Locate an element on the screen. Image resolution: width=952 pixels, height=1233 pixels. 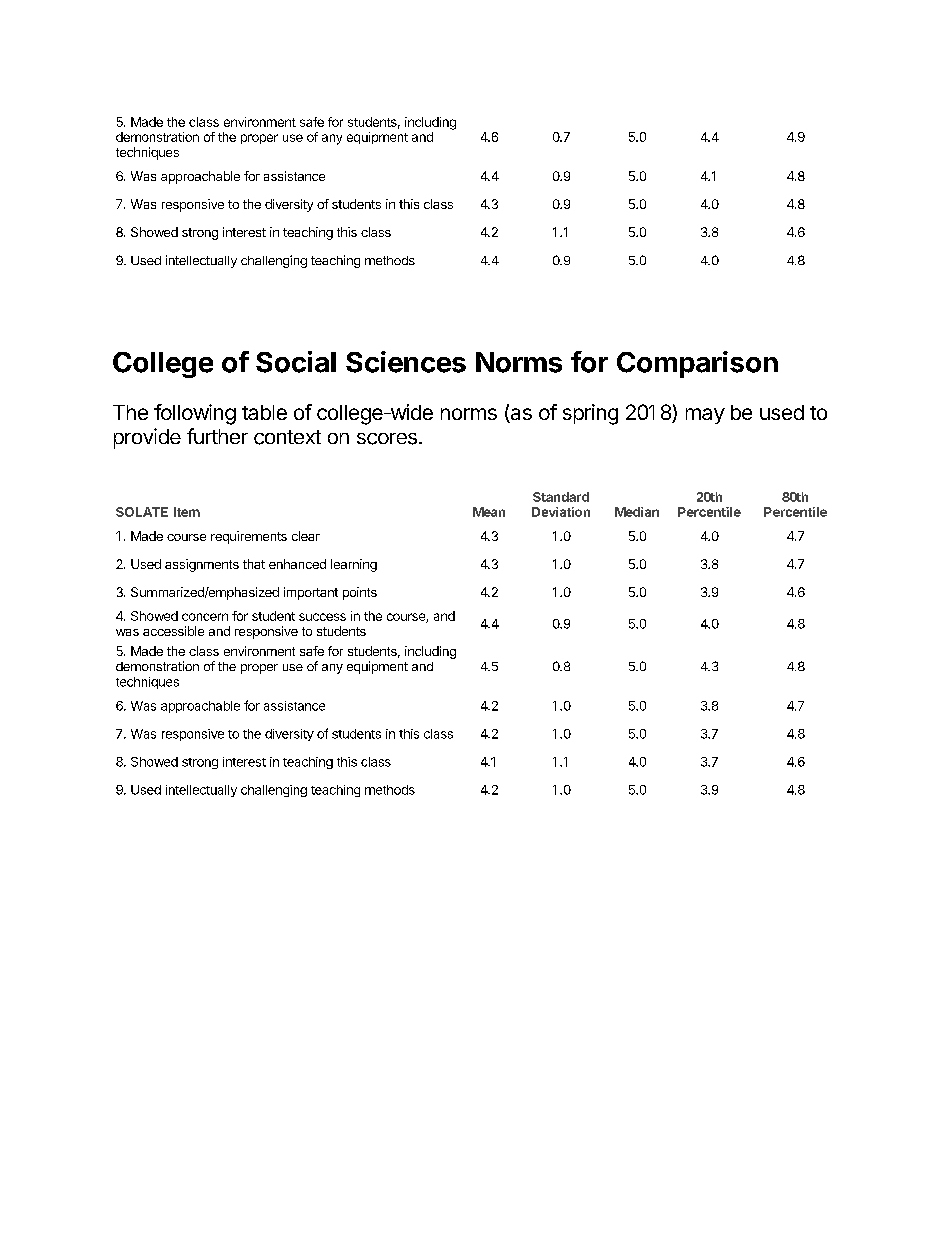
success is located at coordinates (322, 617).
